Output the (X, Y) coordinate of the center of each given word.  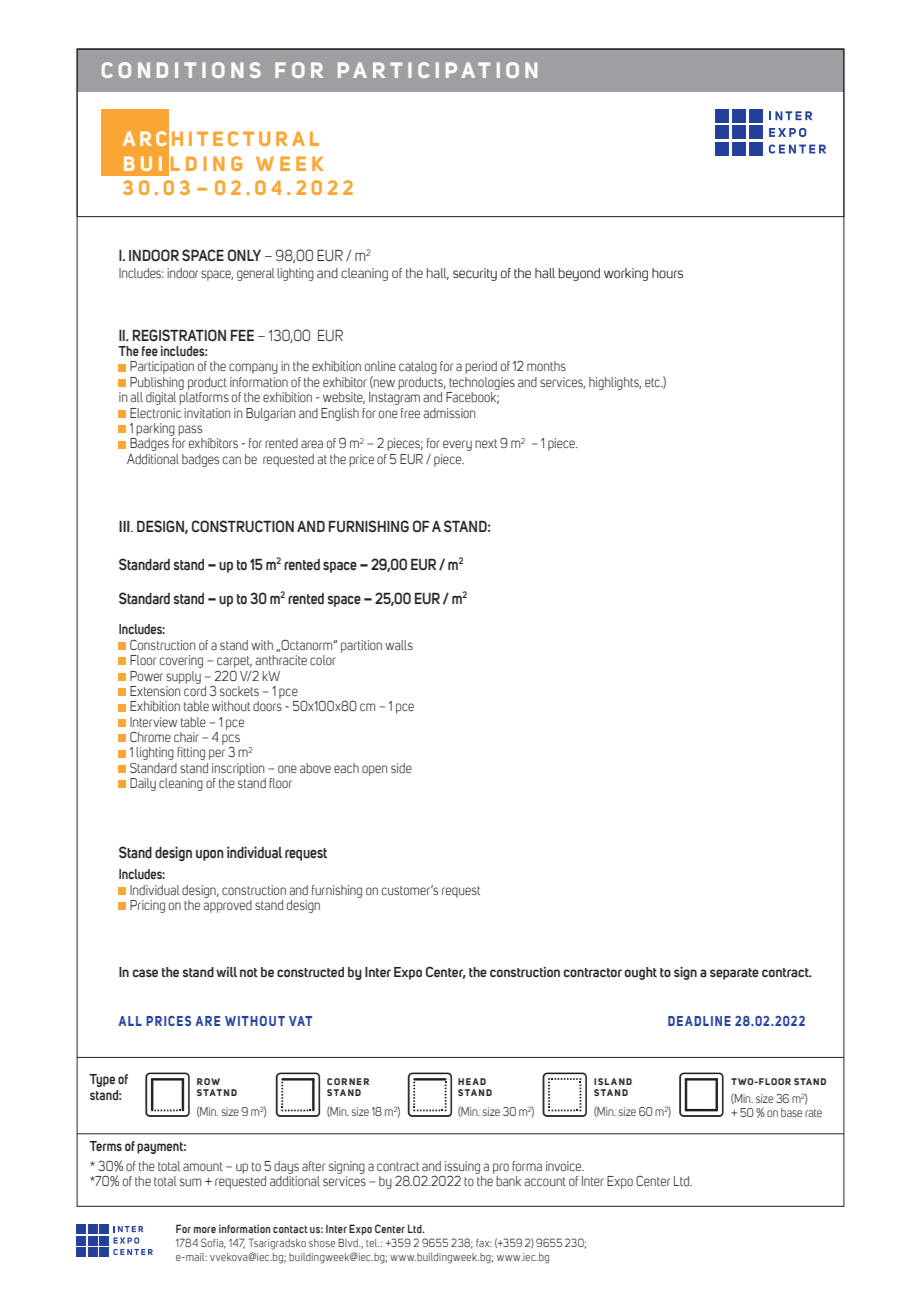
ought (641, 973)
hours (667, 273)
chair (186, 737)
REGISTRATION (179, 335)
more (205, 1230)
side (401, 768)
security (475, 274)
